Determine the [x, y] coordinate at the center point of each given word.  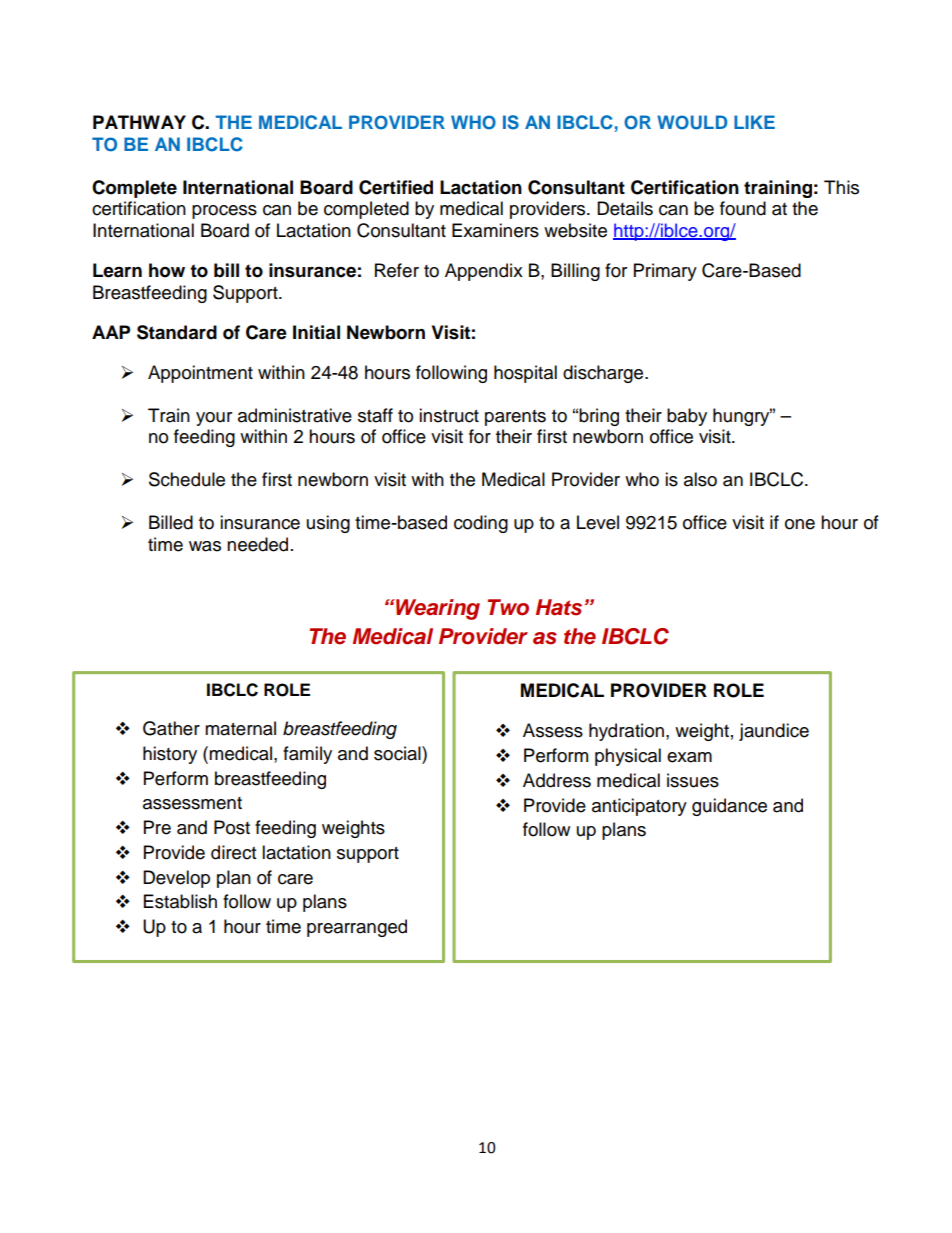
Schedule [187, 479]
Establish [180, 901]
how [167, 270]
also [700, 479]
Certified [396, 187]
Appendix [484, 272]
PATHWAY [139, 122]
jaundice [774, 732]
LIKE [754, 122]
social [398, 753]
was [205, 546]
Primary [665, 272]
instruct [449, 415]
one [800, 524]
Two [508, 607]
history [170, 755]
